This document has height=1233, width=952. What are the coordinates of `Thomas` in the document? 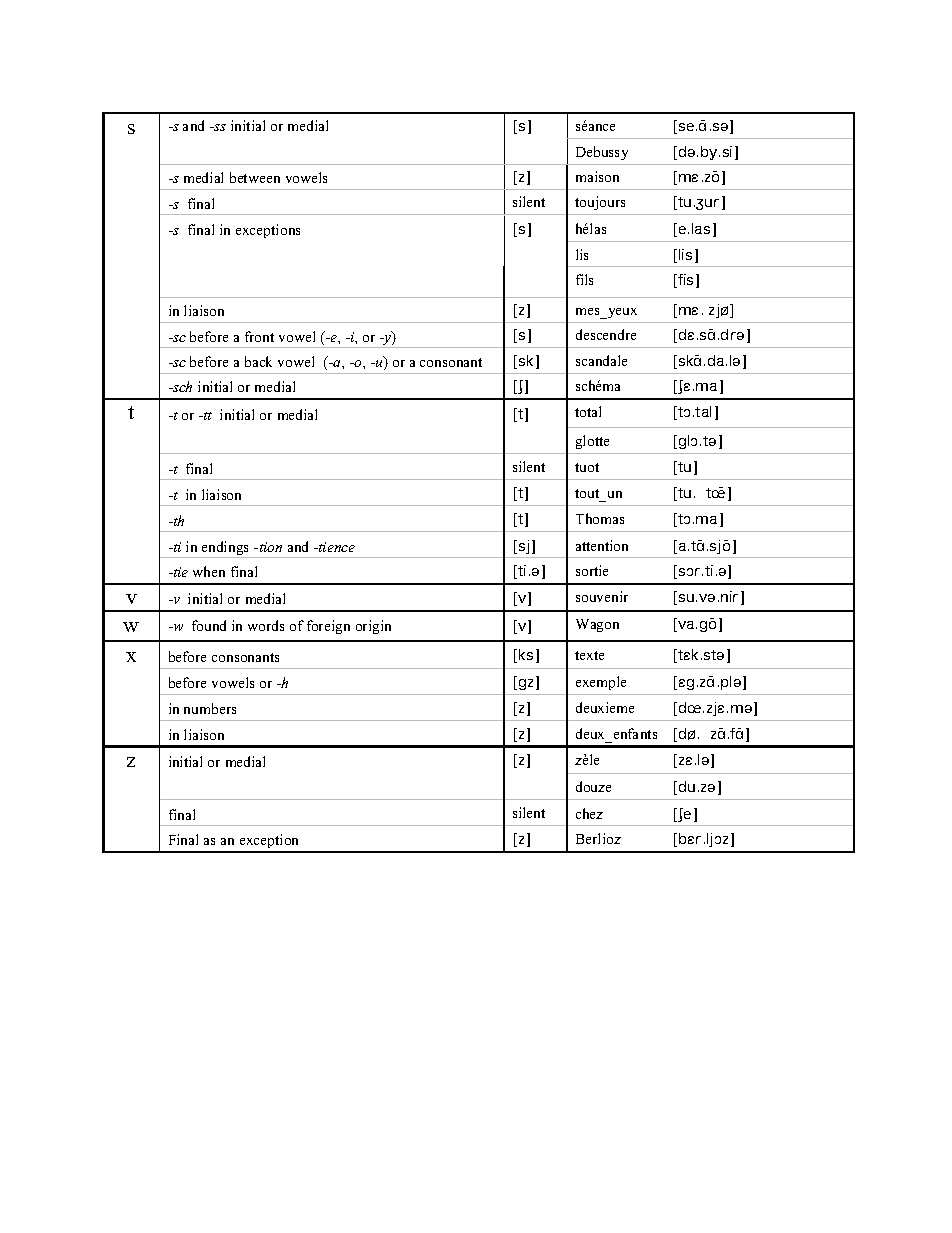 It's located at (600, 518).
